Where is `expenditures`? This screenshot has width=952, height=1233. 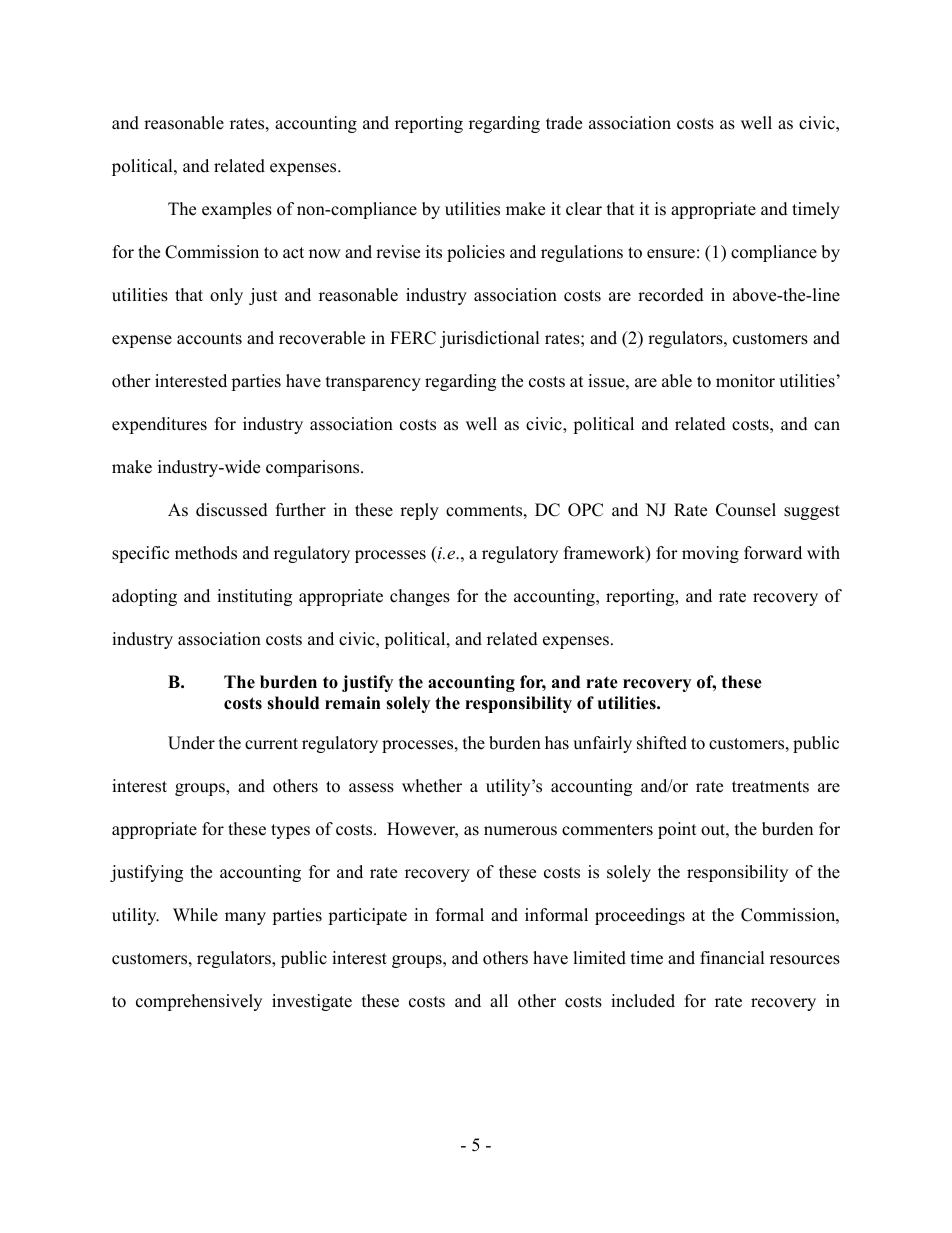
expenditures is located at coordinates (159, 425).
